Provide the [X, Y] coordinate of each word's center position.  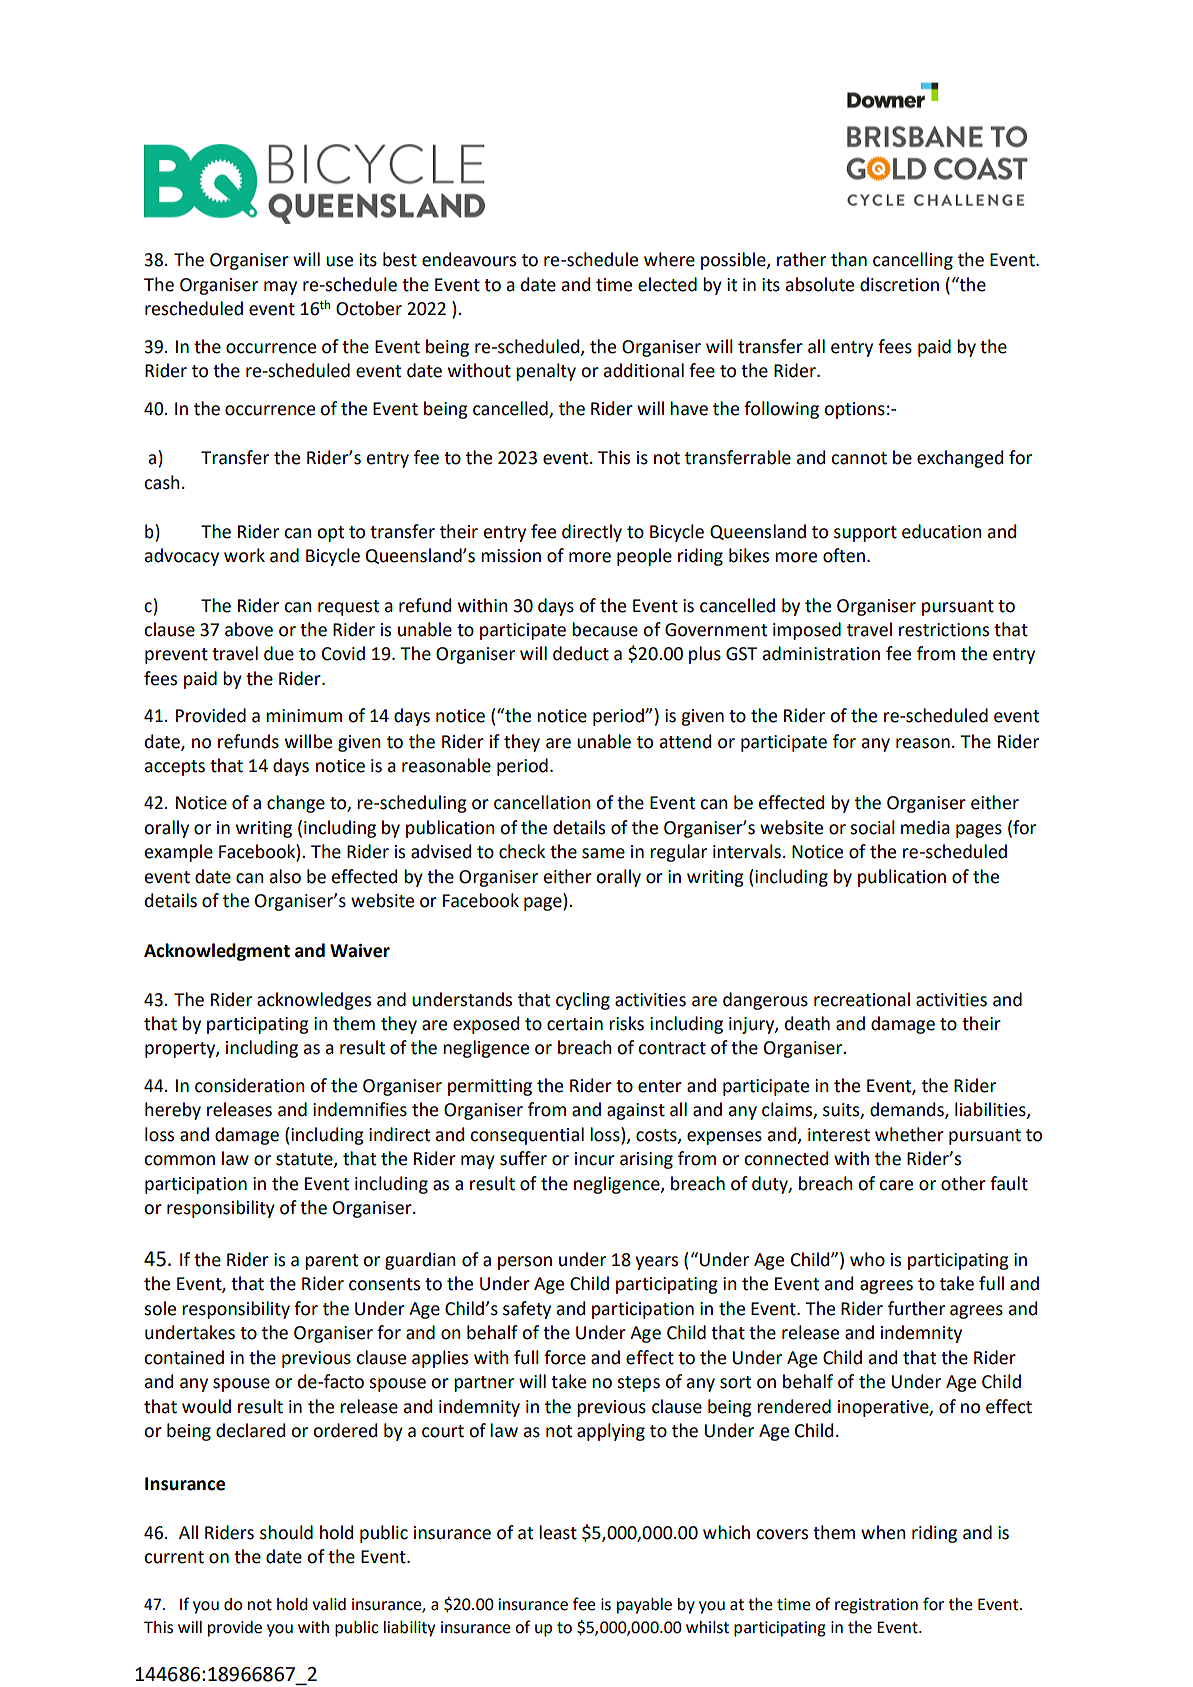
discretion [899, 284]
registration [876, 1606]
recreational [862, 999]
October [369, 308]
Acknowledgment [217, 952]
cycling [583, 1001]
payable [644, 1606]
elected [667, 284]
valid [329, 1604]
